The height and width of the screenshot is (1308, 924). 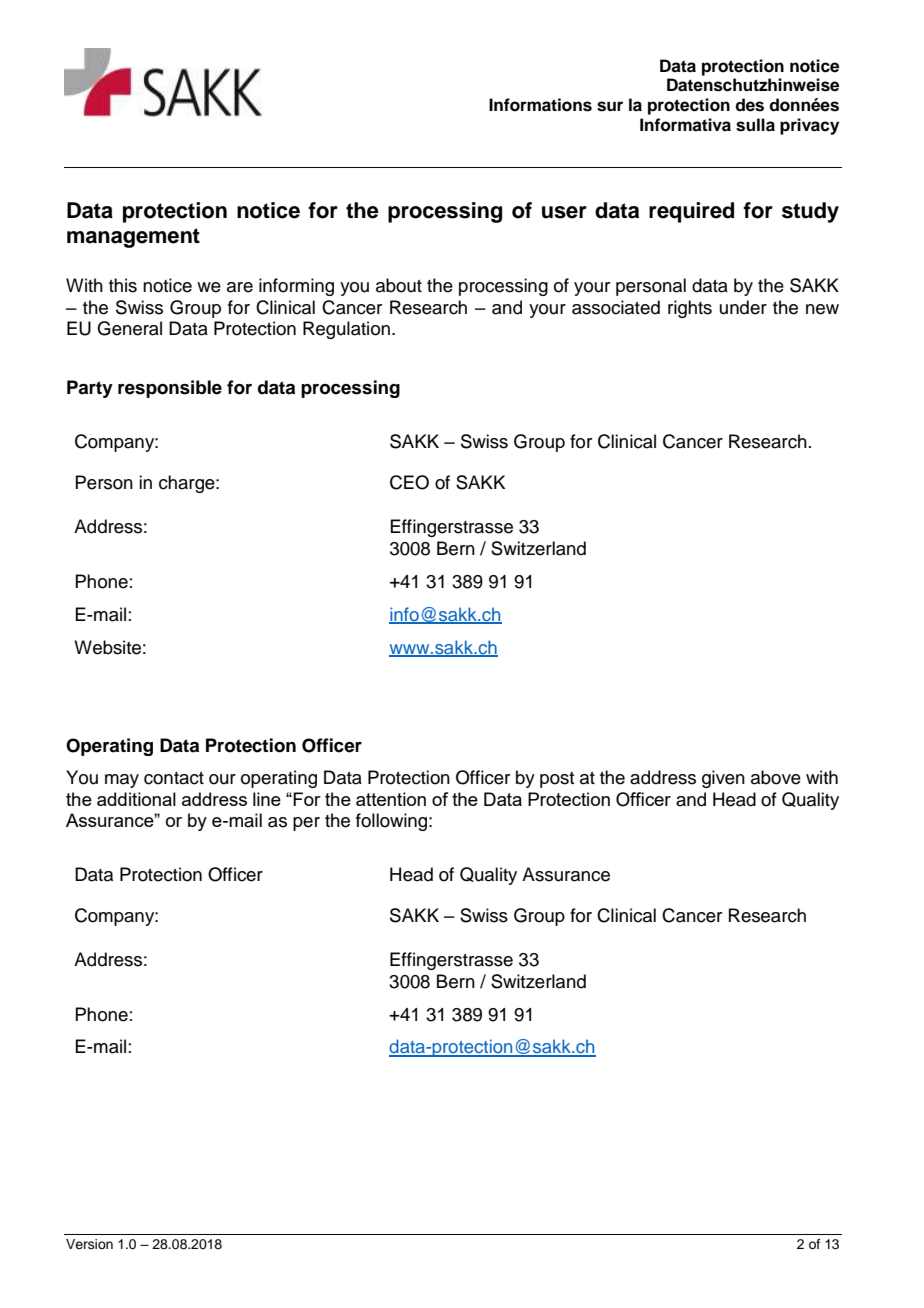 What do you see at coordinates (743, 307) in the screenshot?
I see `under` at bounding box center [743, 307].
